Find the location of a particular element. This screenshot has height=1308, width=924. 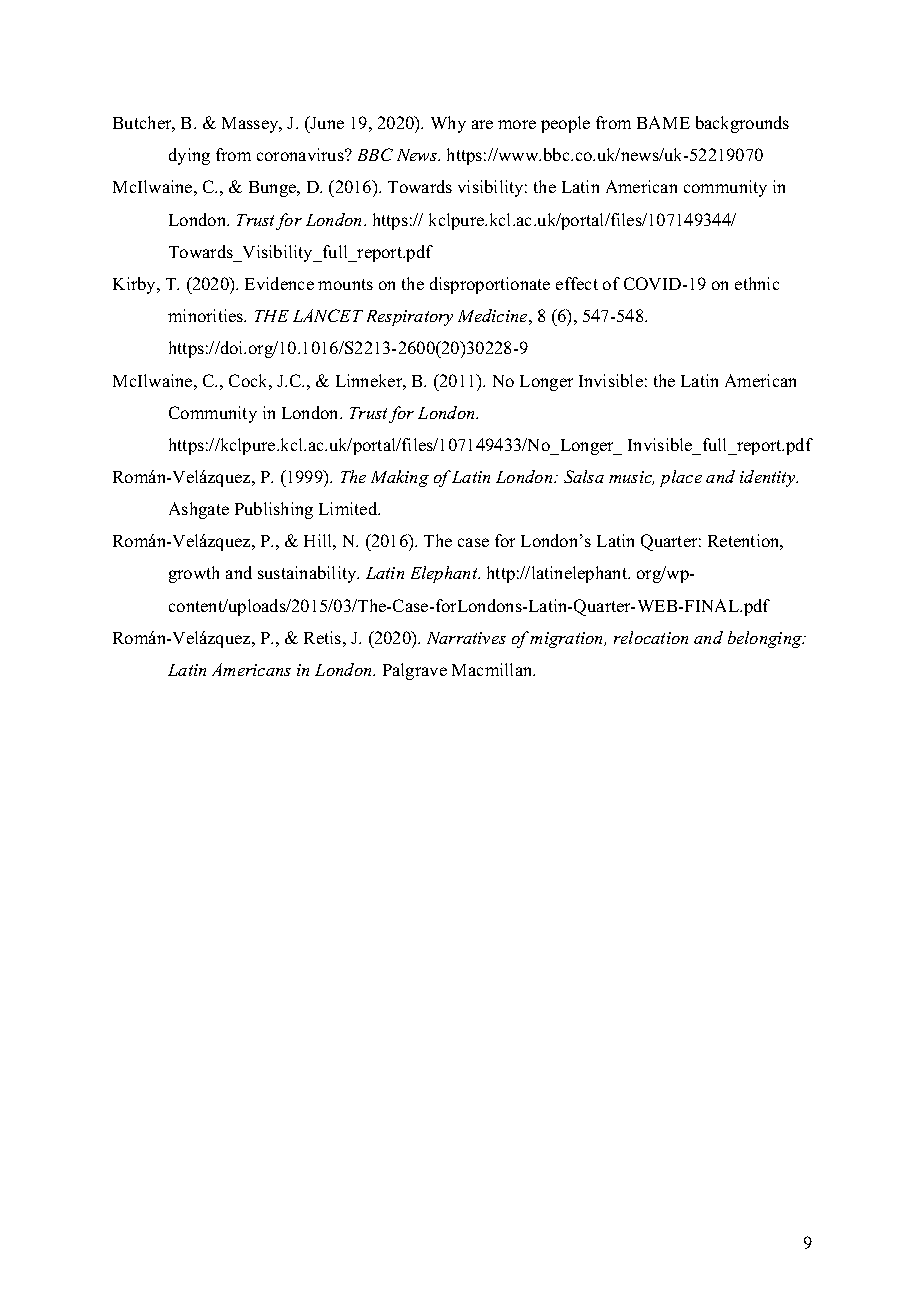

place is located at coordinates (681, 478).
